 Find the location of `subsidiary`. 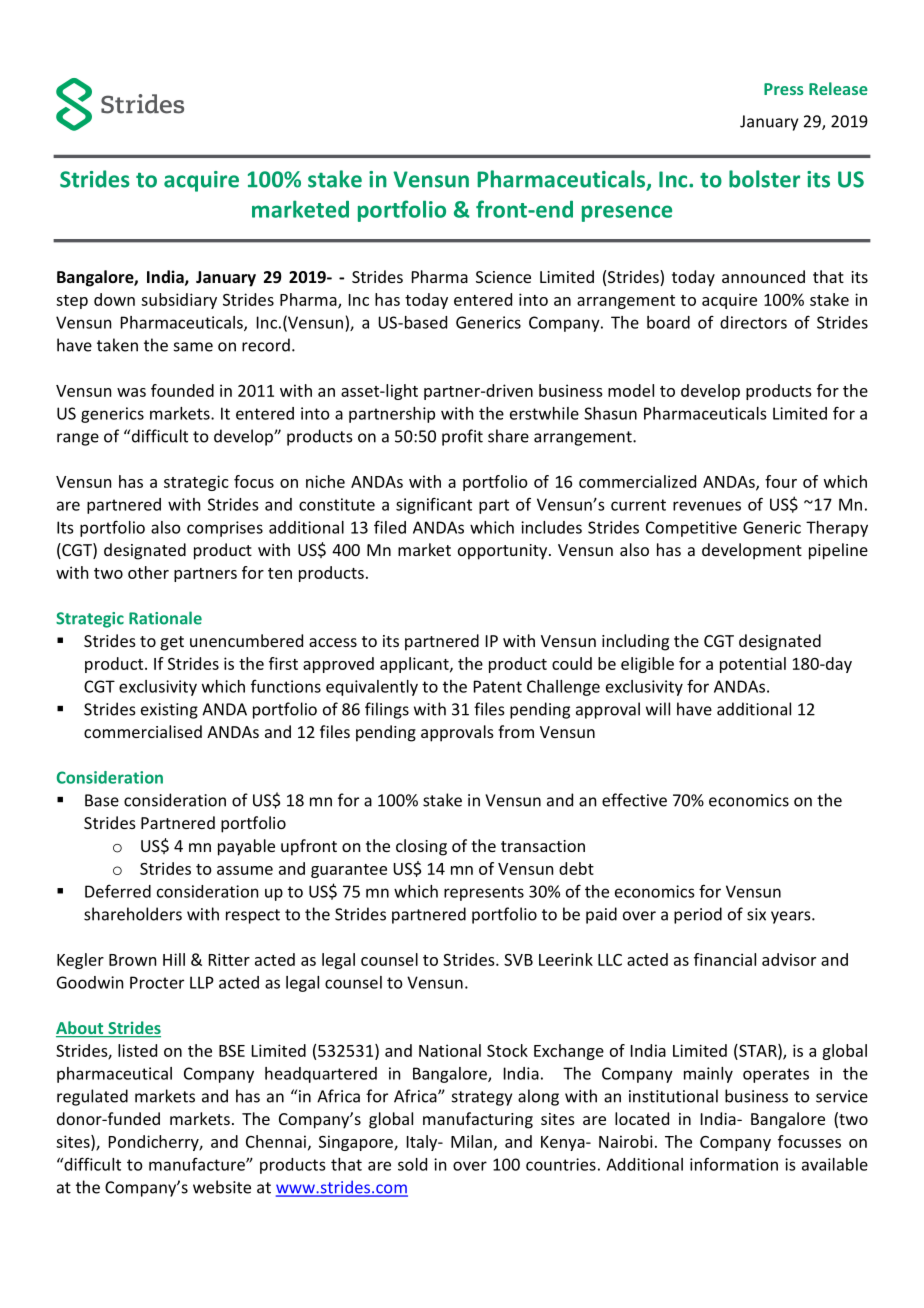

subsidiary is located at coordinates (179, 301).
